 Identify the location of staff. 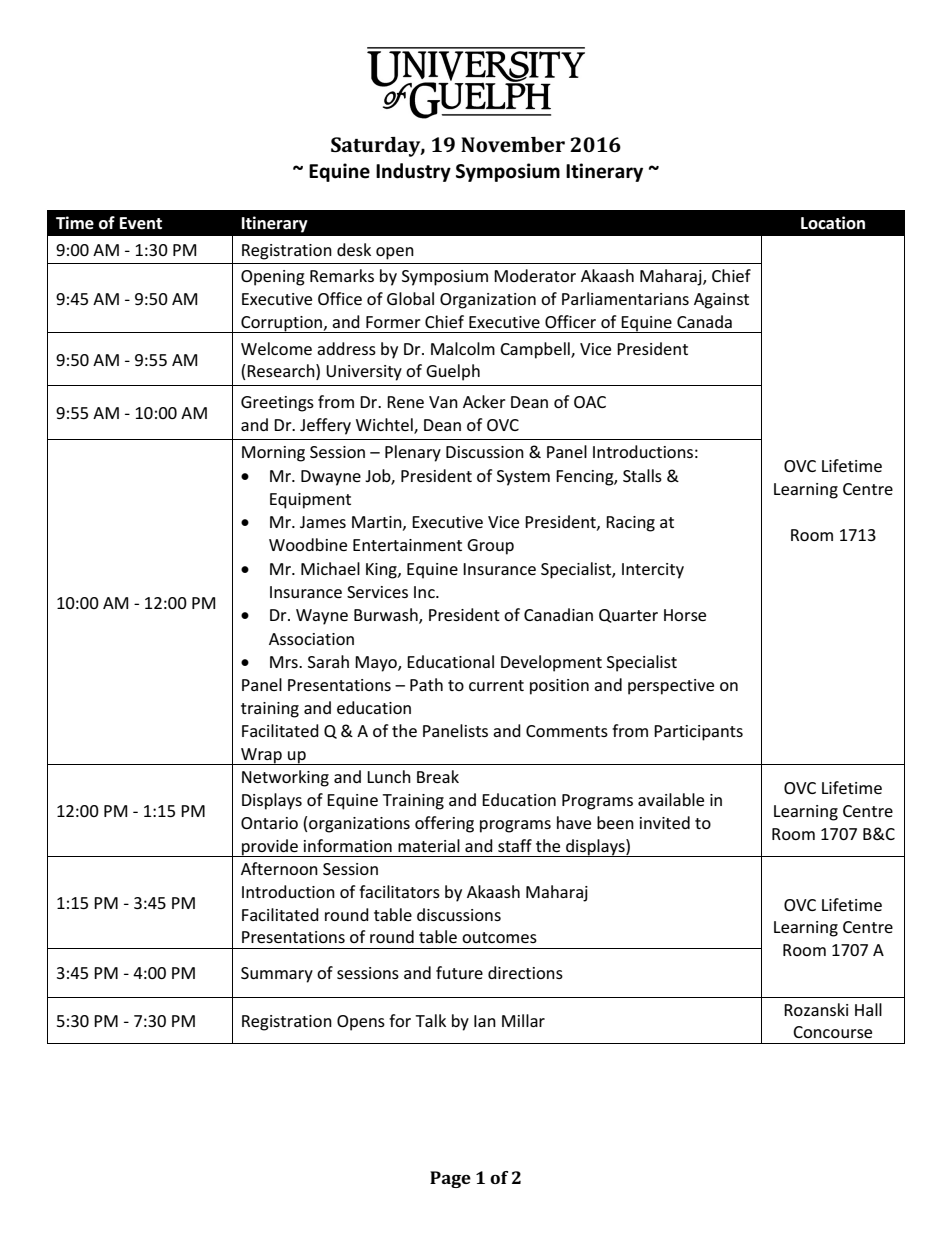
(515, 845).
